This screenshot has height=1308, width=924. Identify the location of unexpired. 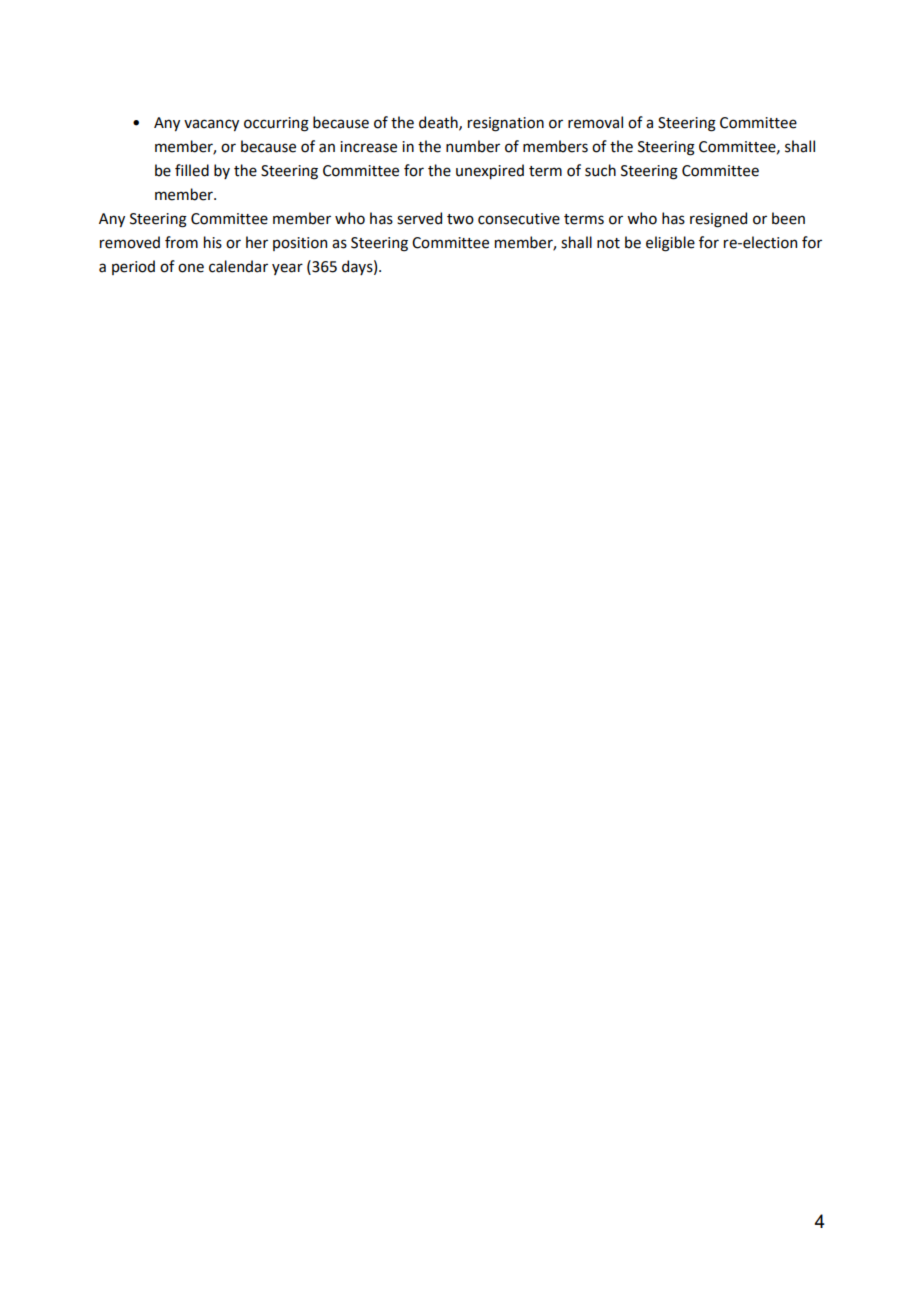
(490, 171).
